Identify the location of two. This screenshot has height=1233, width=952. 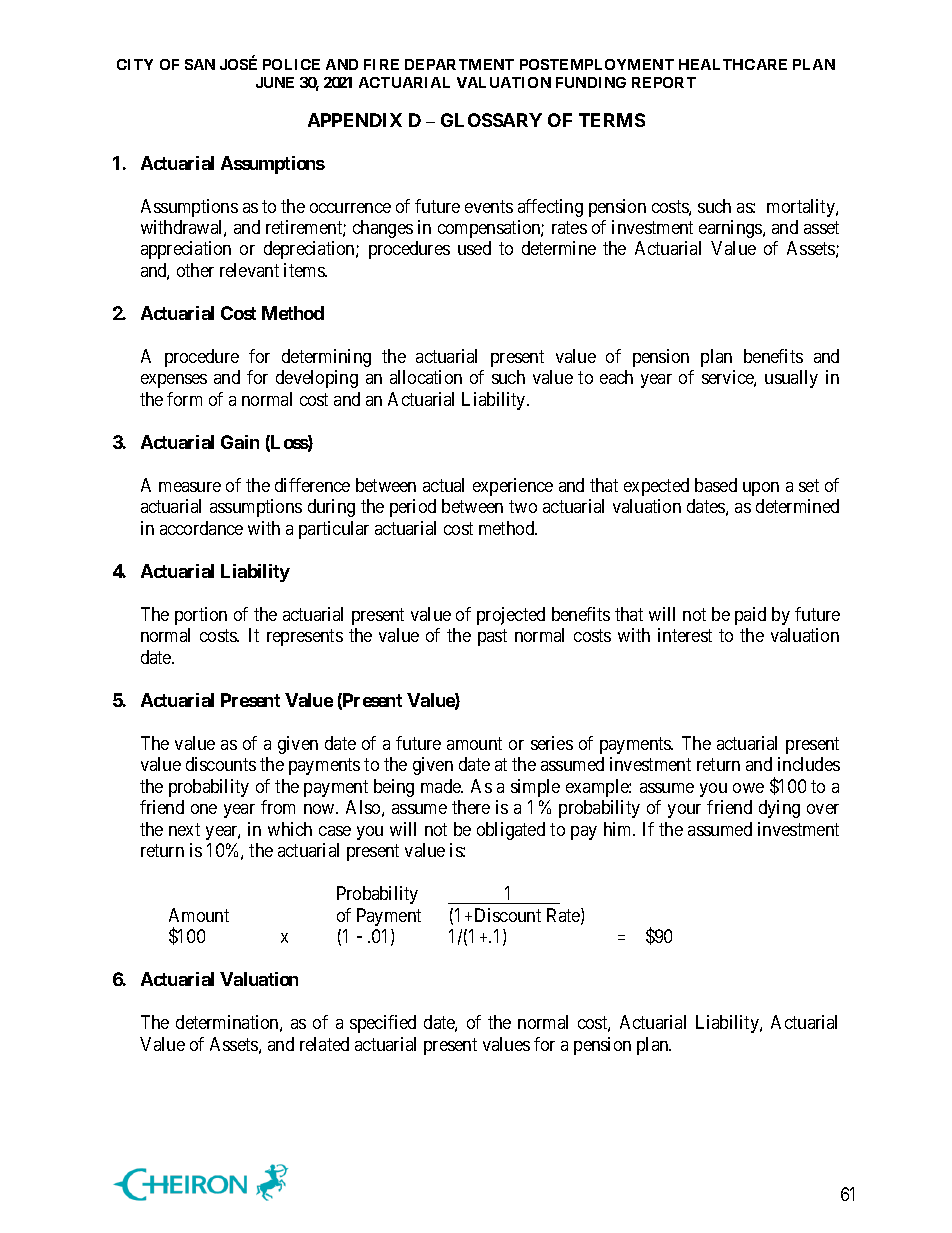
(523, 507).
